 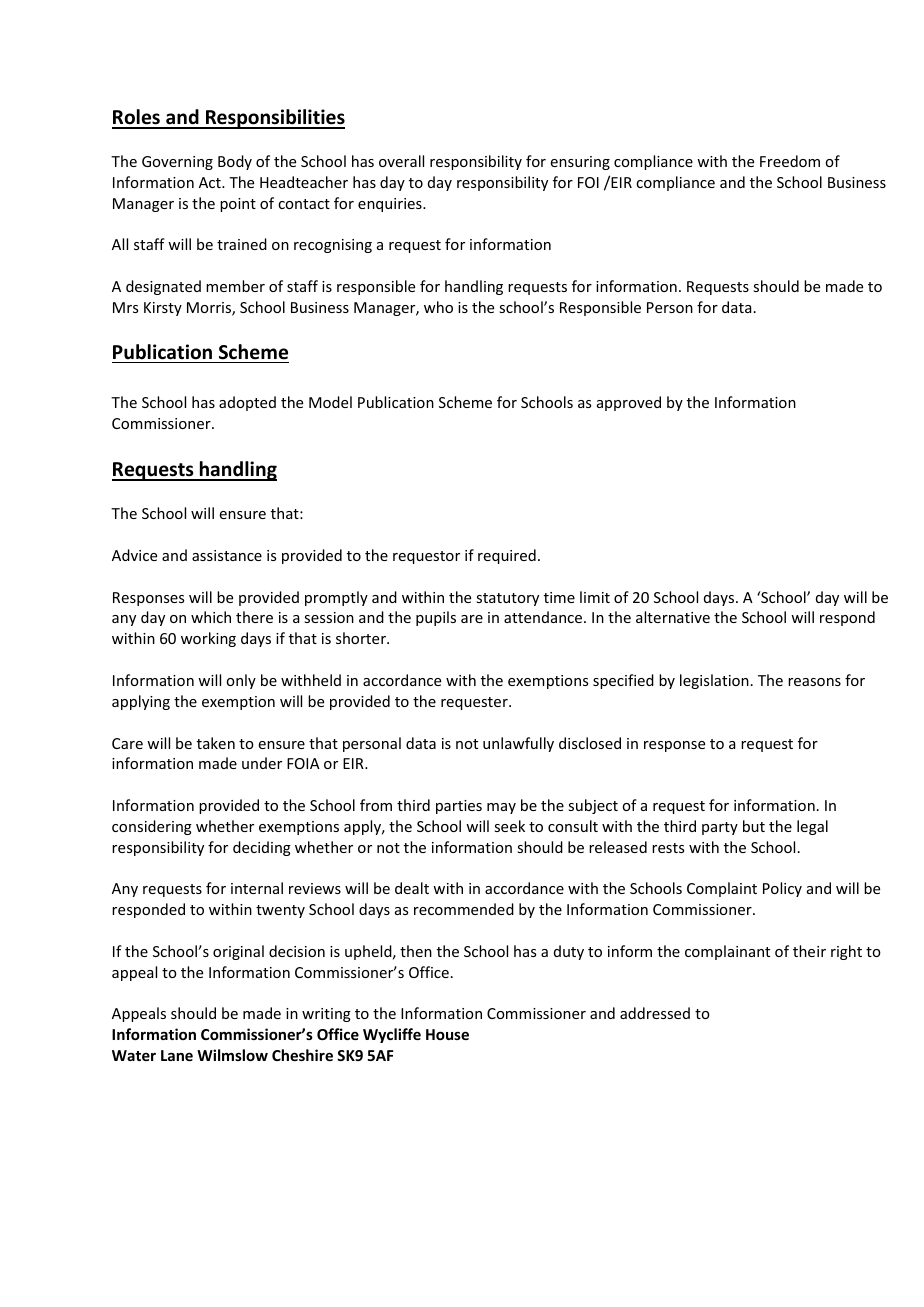 What do you see at coordinates (629, 403) in the page?
I see `approved` at bounding box center [629, 403].
